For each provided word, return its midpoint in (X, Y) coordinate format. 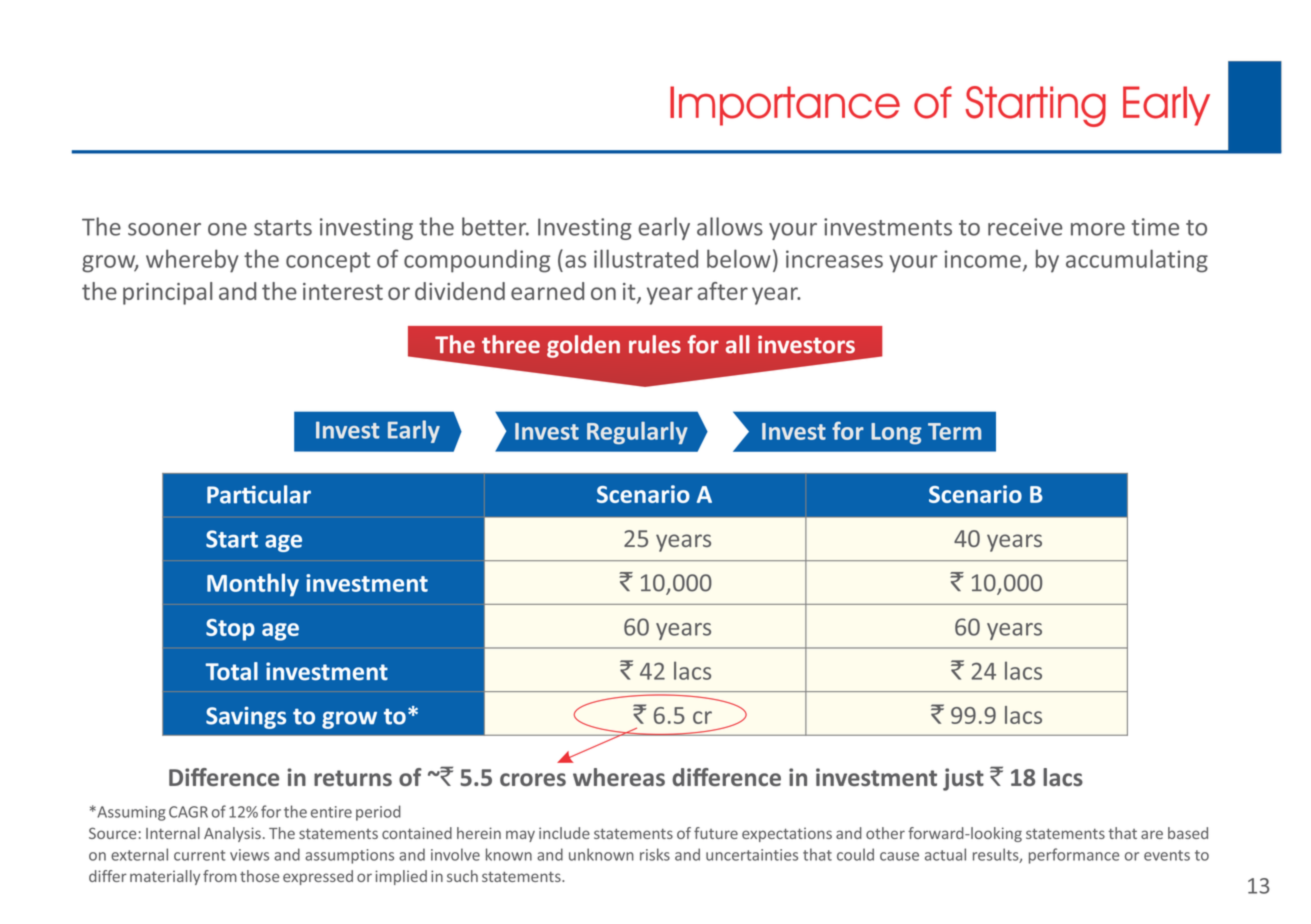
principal (167, 293)
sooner (164, 229)
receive (1025, 227)
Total (231, 671)
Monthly (253, 585)
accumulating (1137, 261)
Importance (785, 106)
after (722, 291)
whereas (619, 777)
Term (954, 431)
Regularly (637, 432)
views (249, 855)
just (963, 779)
